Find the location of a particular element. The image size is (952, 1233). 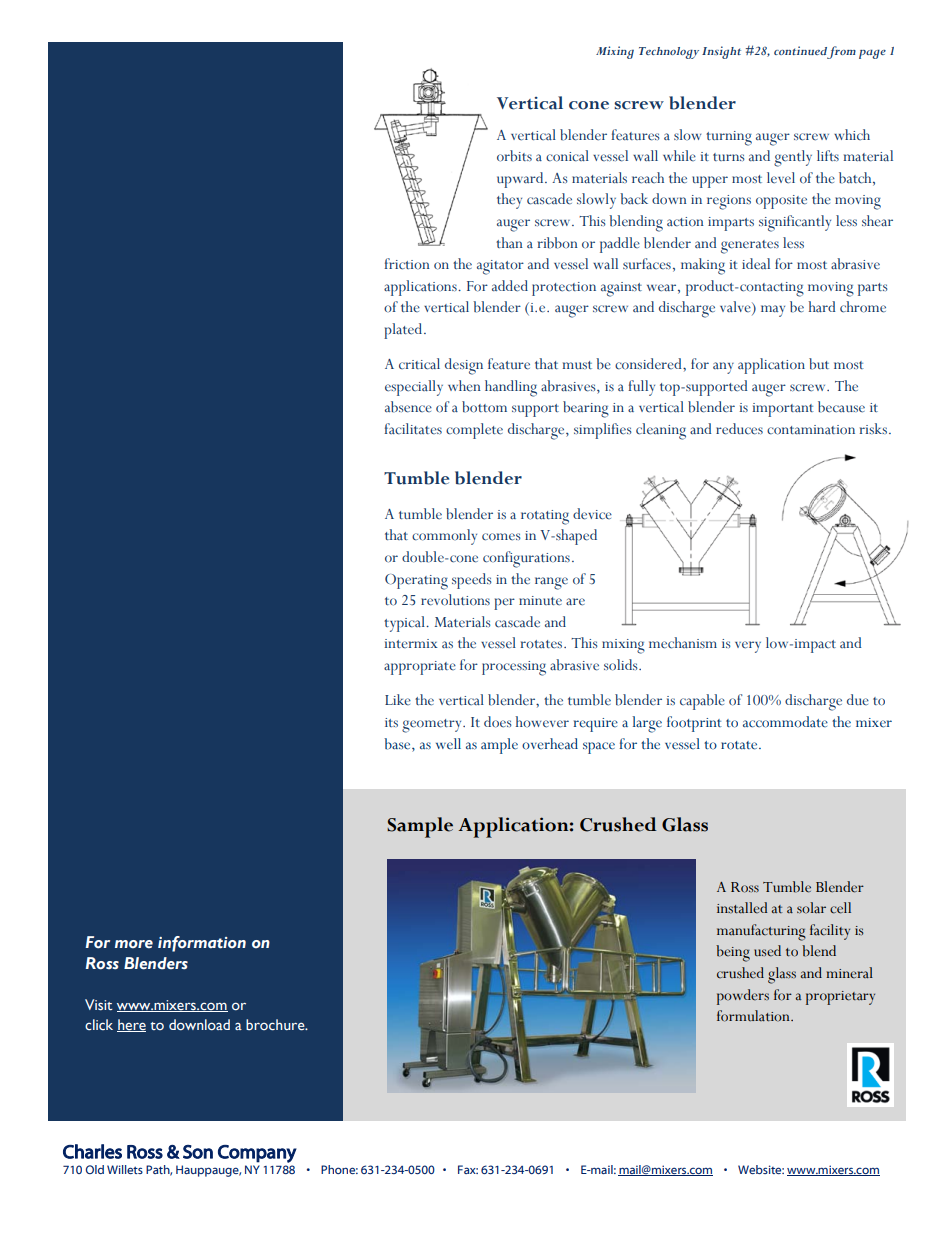

formulation is located at coordinates (754, 1016).
